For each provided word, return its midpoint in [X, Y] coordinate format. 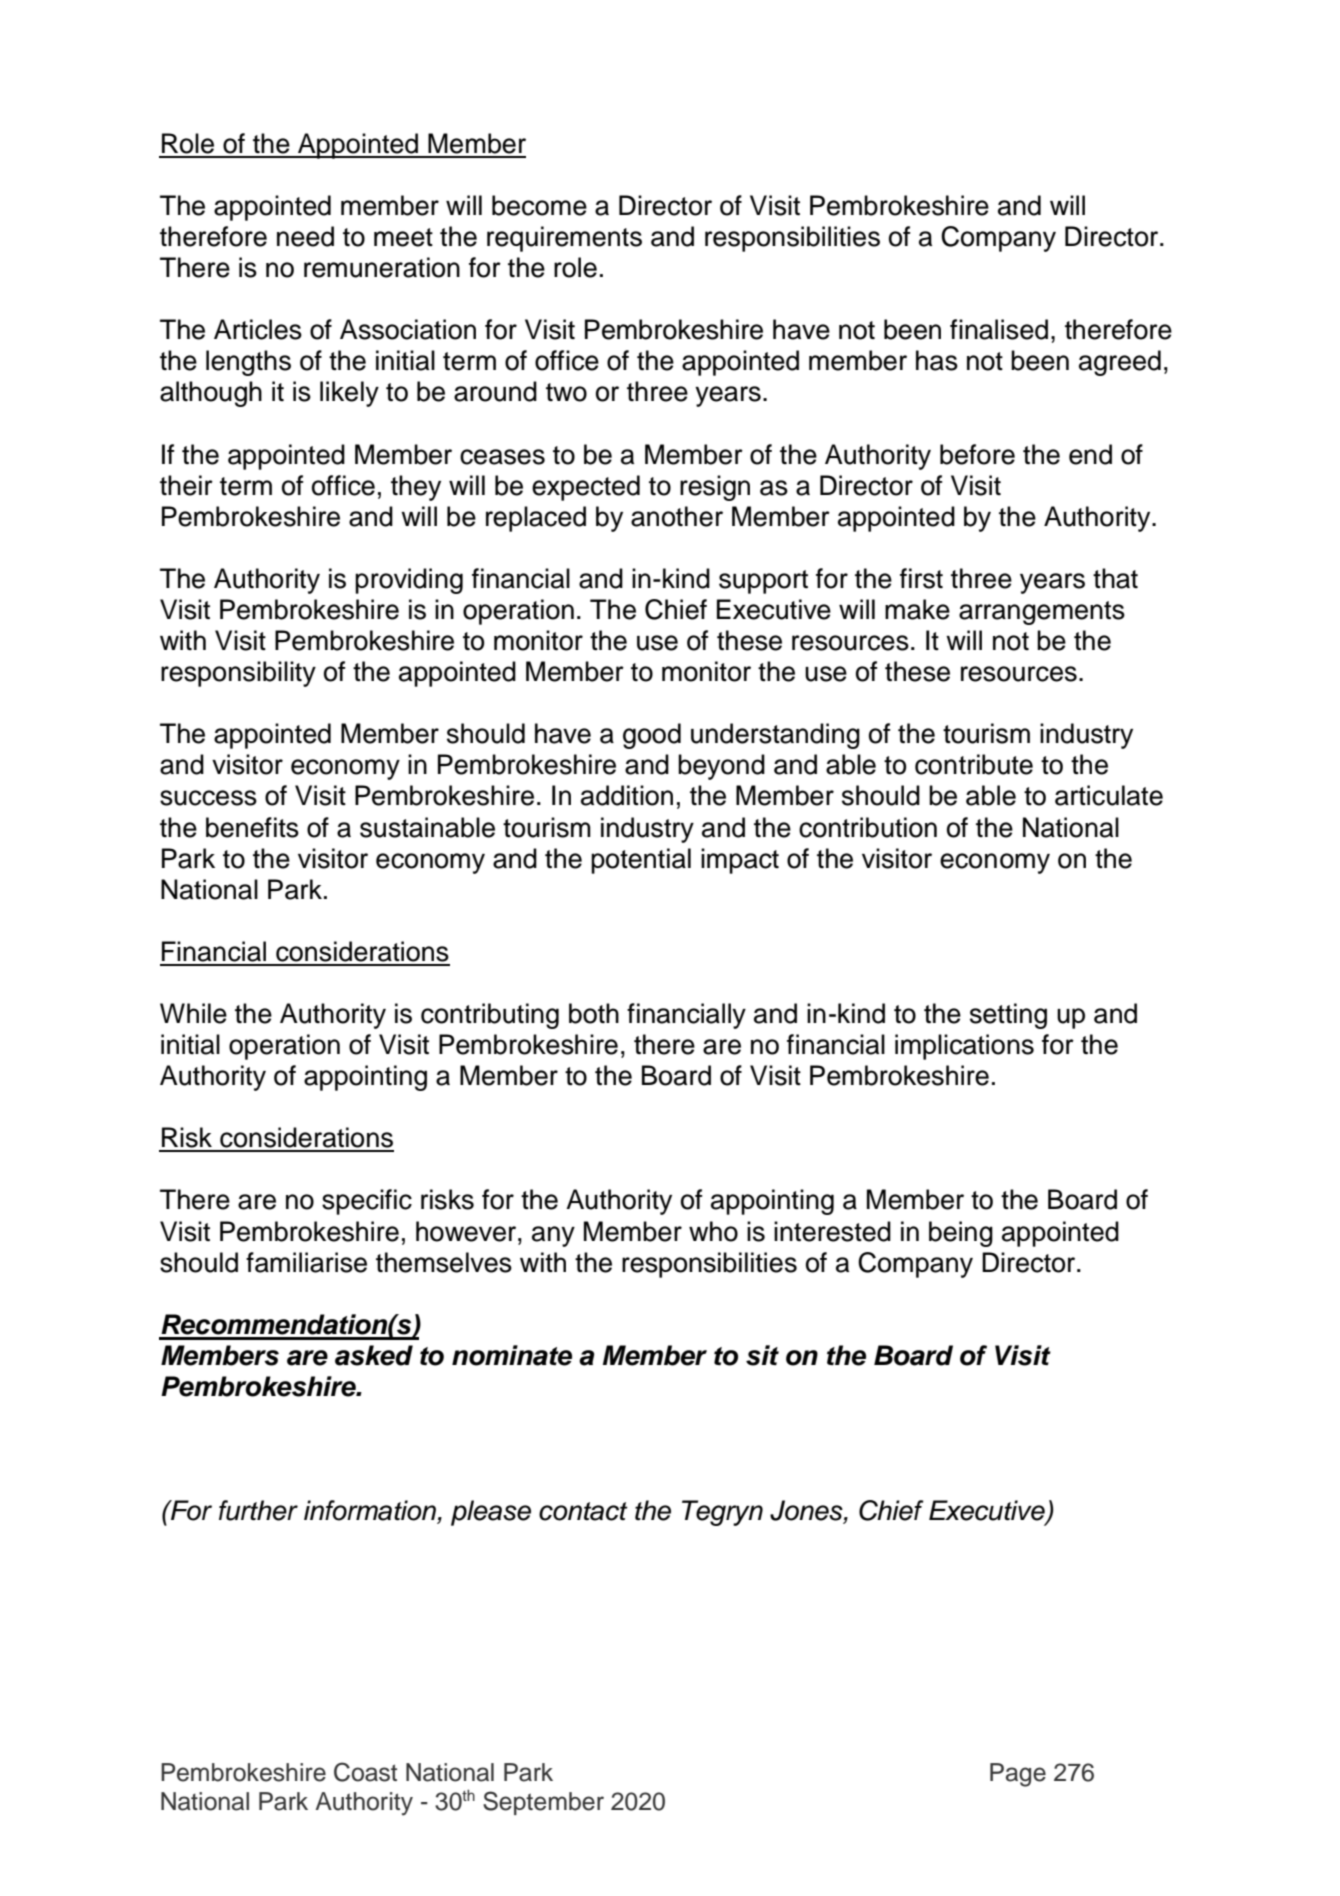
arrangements [1042, 613]
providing [409, 581]
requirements [564, 239]
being [961, 1234]
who [713, 1231]
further [258, 1510]
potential [641, 861]
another [677, 516]
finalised [999, 329]
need [305, 236]
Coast [365, 1772]
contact [583, 1511]
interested [832, 1231]
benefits [252, 827]
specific [367, 1202]
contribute [974, 764]
